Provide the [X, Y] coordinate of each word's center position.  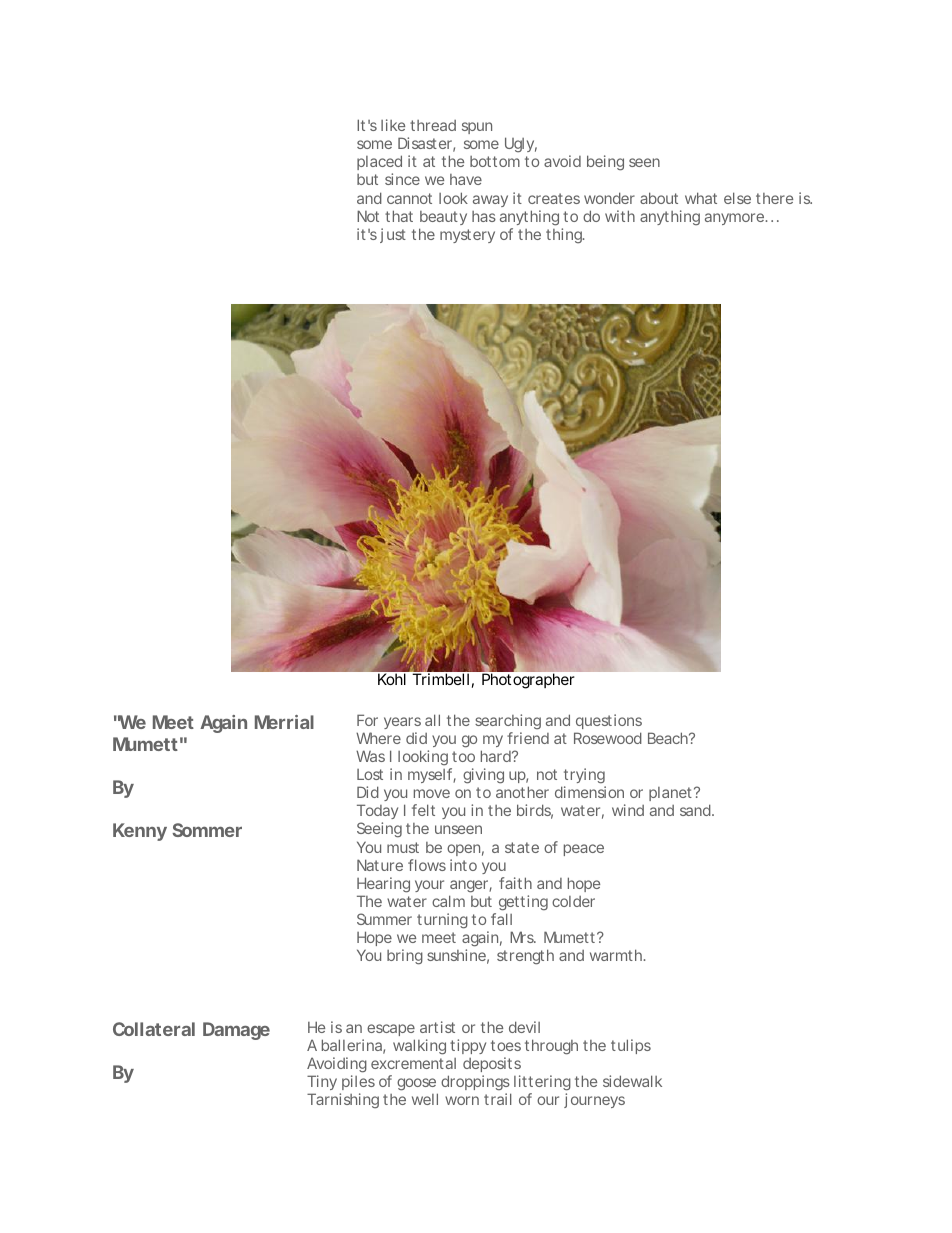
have [466, 179]
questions [609, 721]
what [701, 198]
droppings [476, 1084]
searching [508, 723]
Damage [236, 1031]
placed [379, 164]
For [367, 720]
